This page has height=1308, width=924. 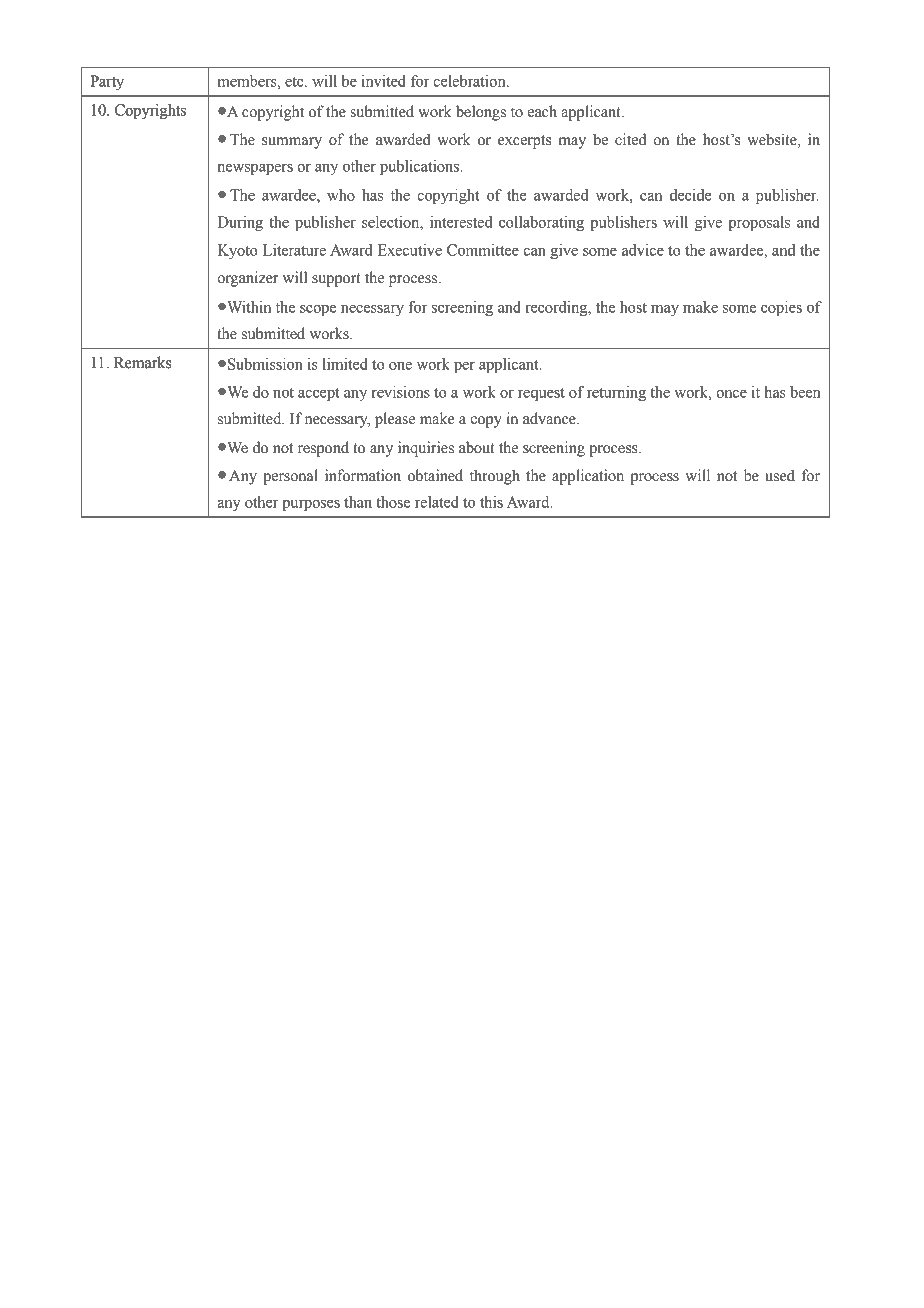 What do you see at coordinates (773, 139) in the page?
I see `website` at bounding box center [773, 139].
